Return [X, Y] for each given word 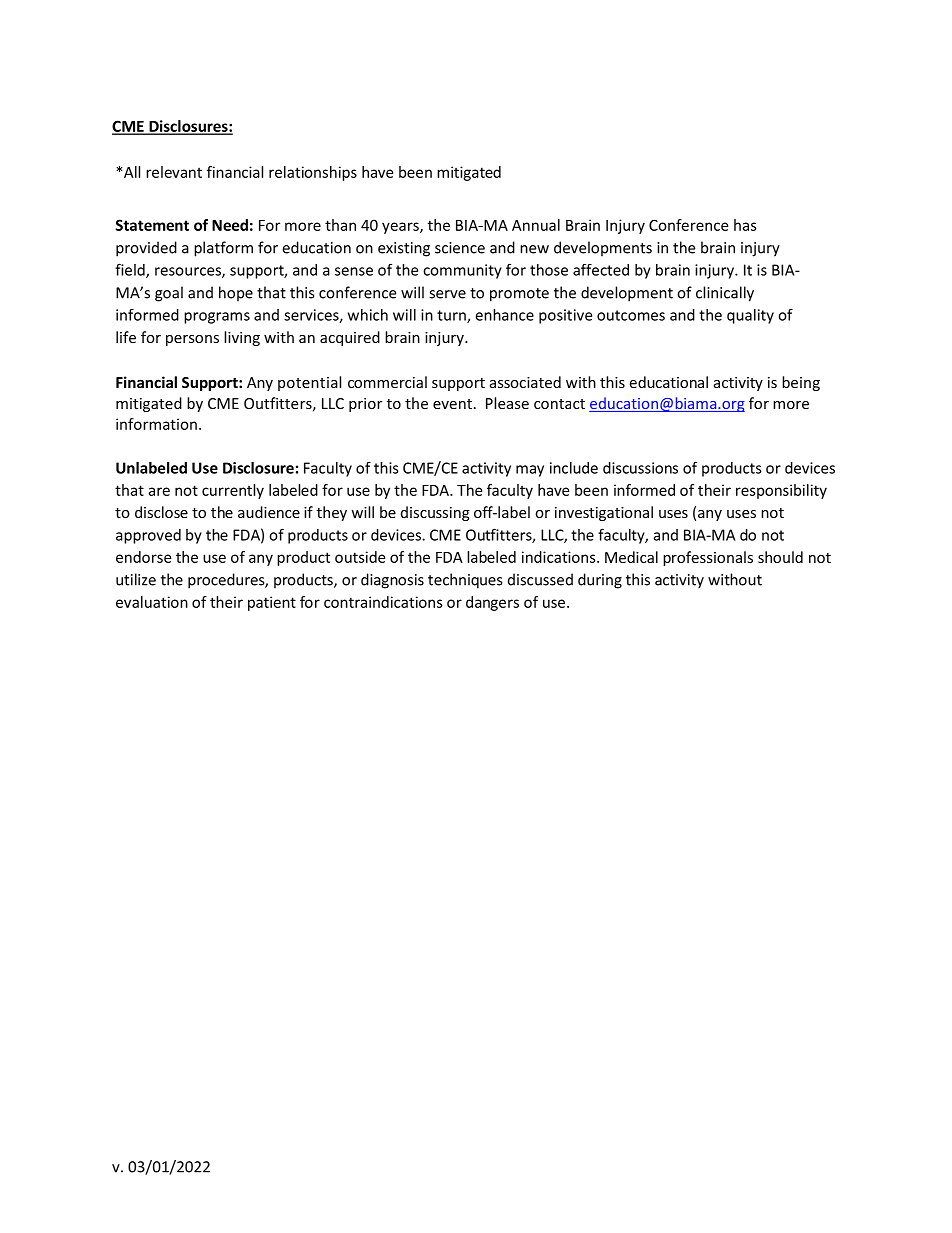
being [801, 383]
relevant [174, 172]
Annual [536, 225]
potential [309, 383]
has [745, 225]
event [452, 404]
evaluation [152, 602]
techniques [465, 581]
